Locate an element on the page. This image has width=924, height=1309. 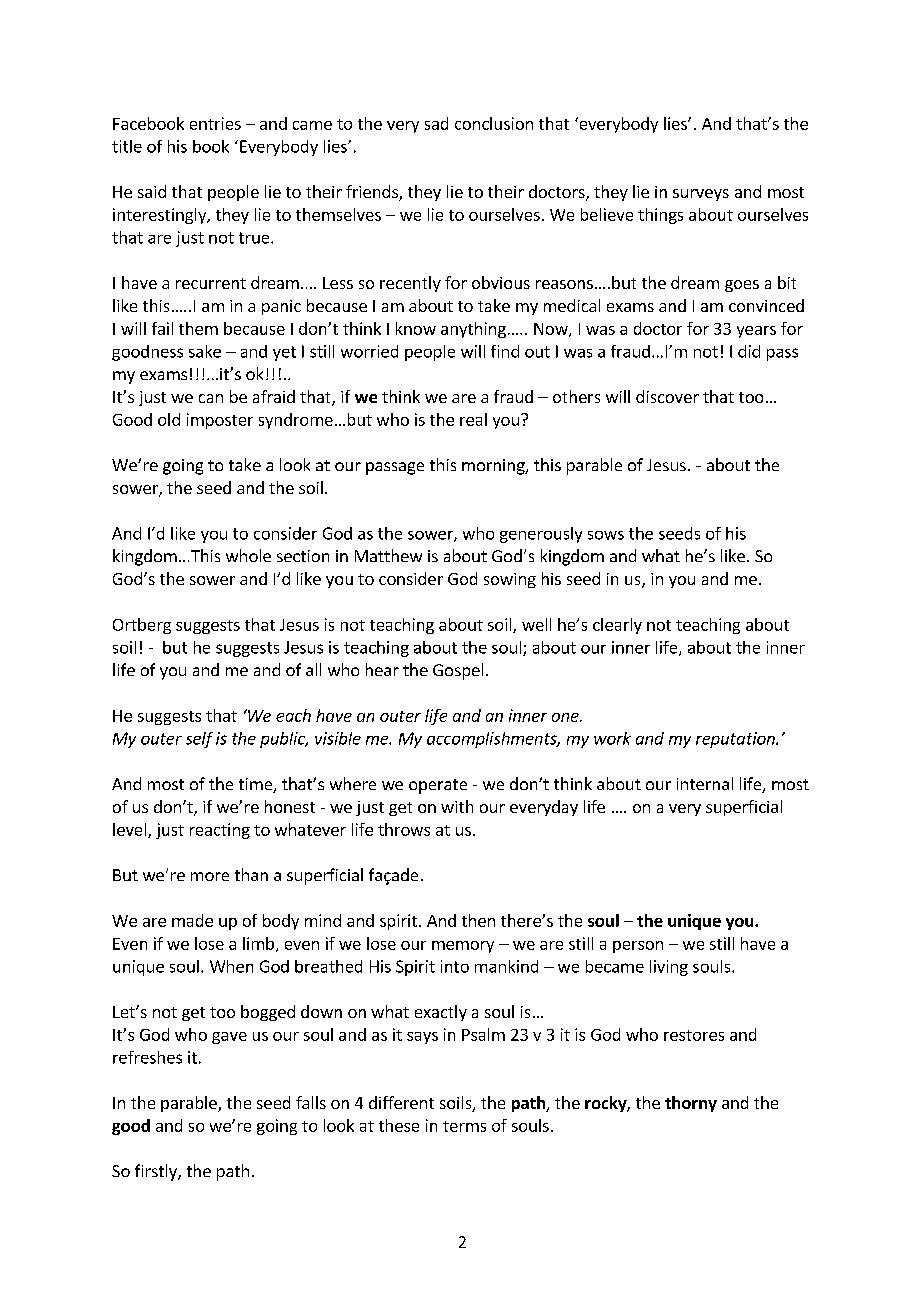
internal is located at coordinates (705, 783).
